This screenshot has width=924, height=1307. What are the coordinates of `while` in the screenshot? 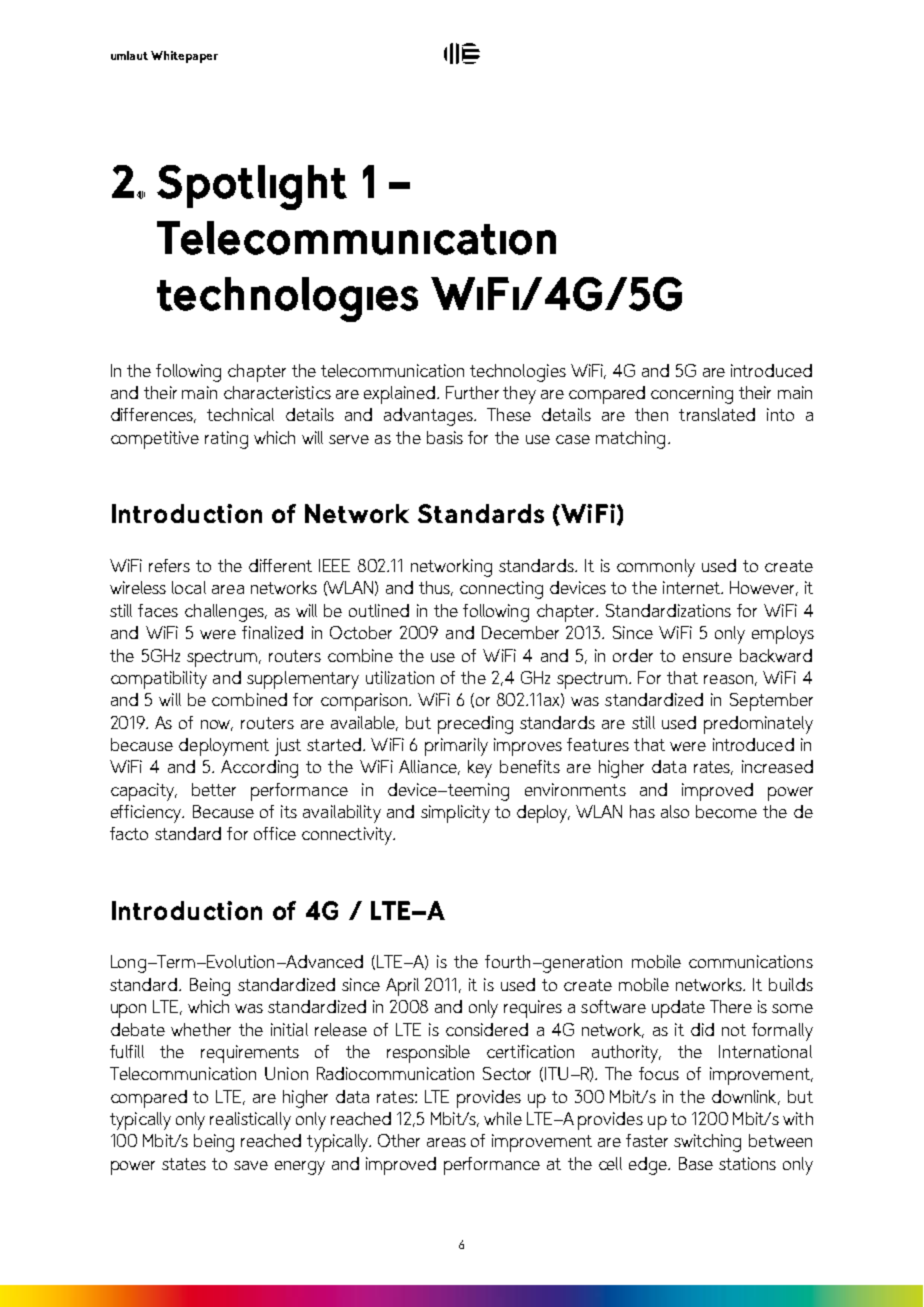 It's located at (503, 1118).
